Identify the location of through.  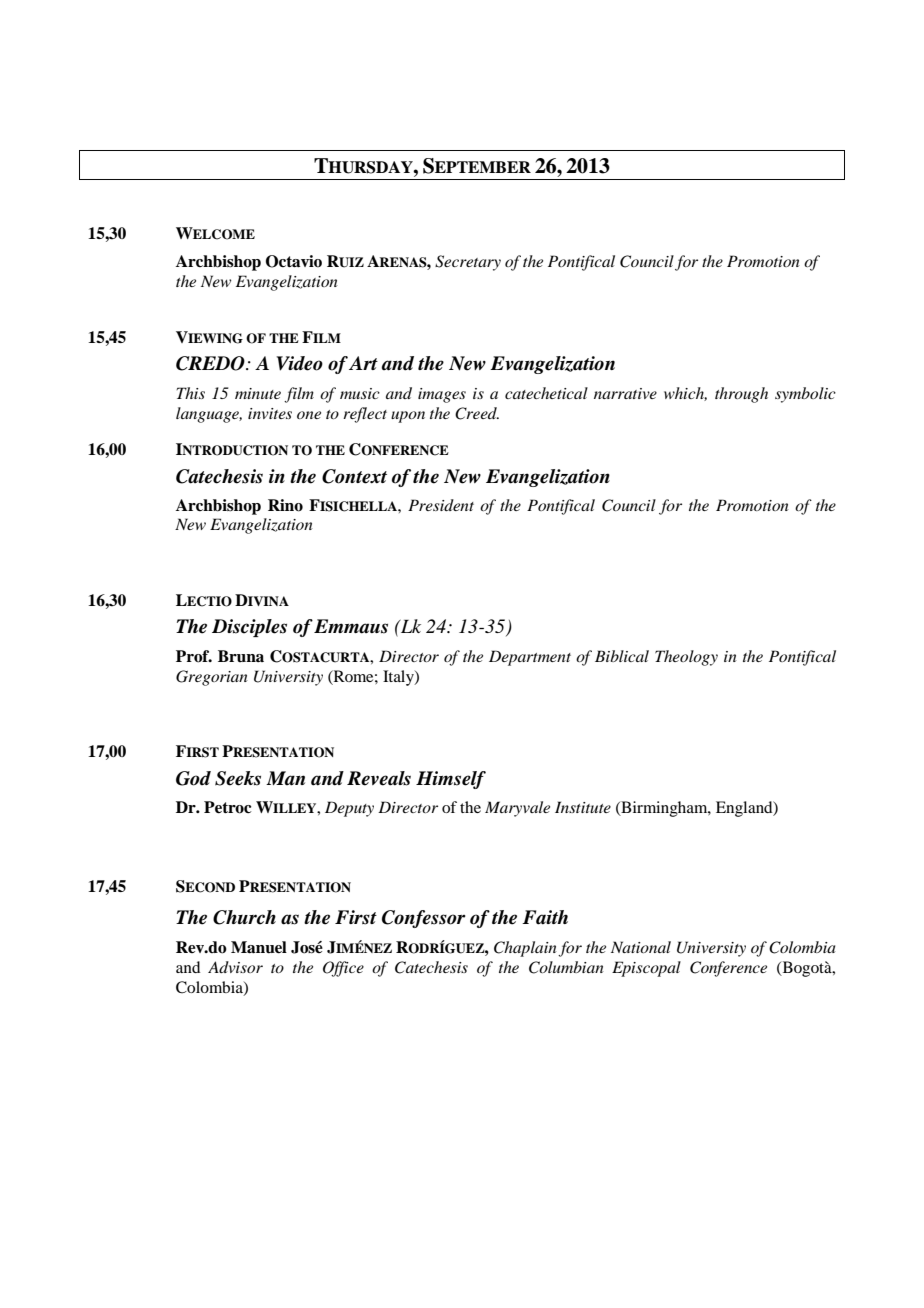
(741, 395).
